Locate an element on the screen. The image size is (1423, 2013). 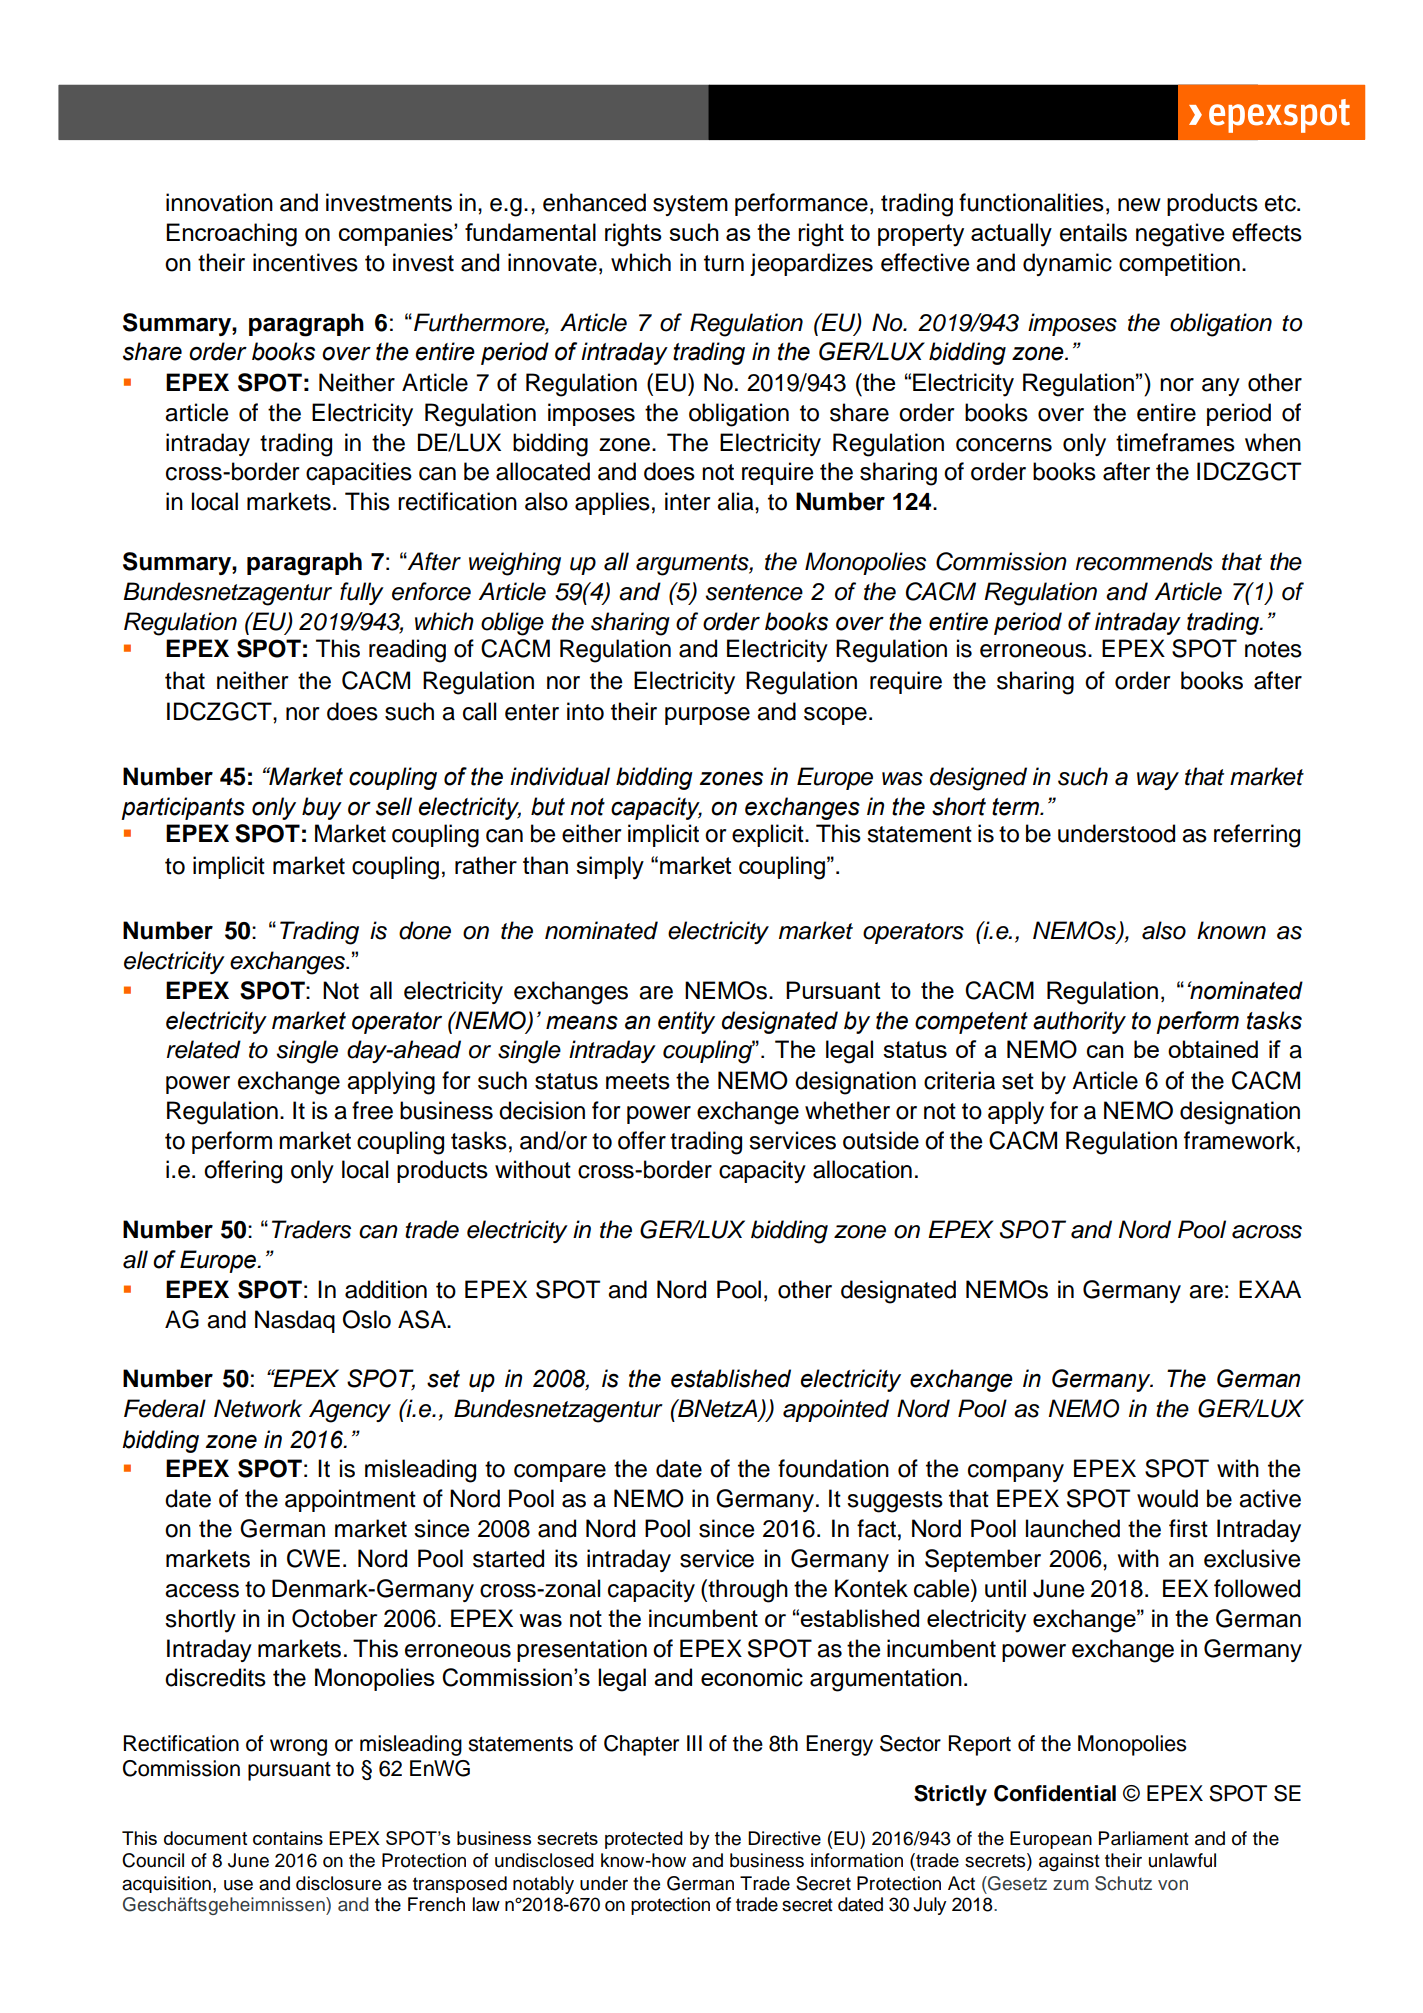
competition is located at coordinates (1179, 264).
